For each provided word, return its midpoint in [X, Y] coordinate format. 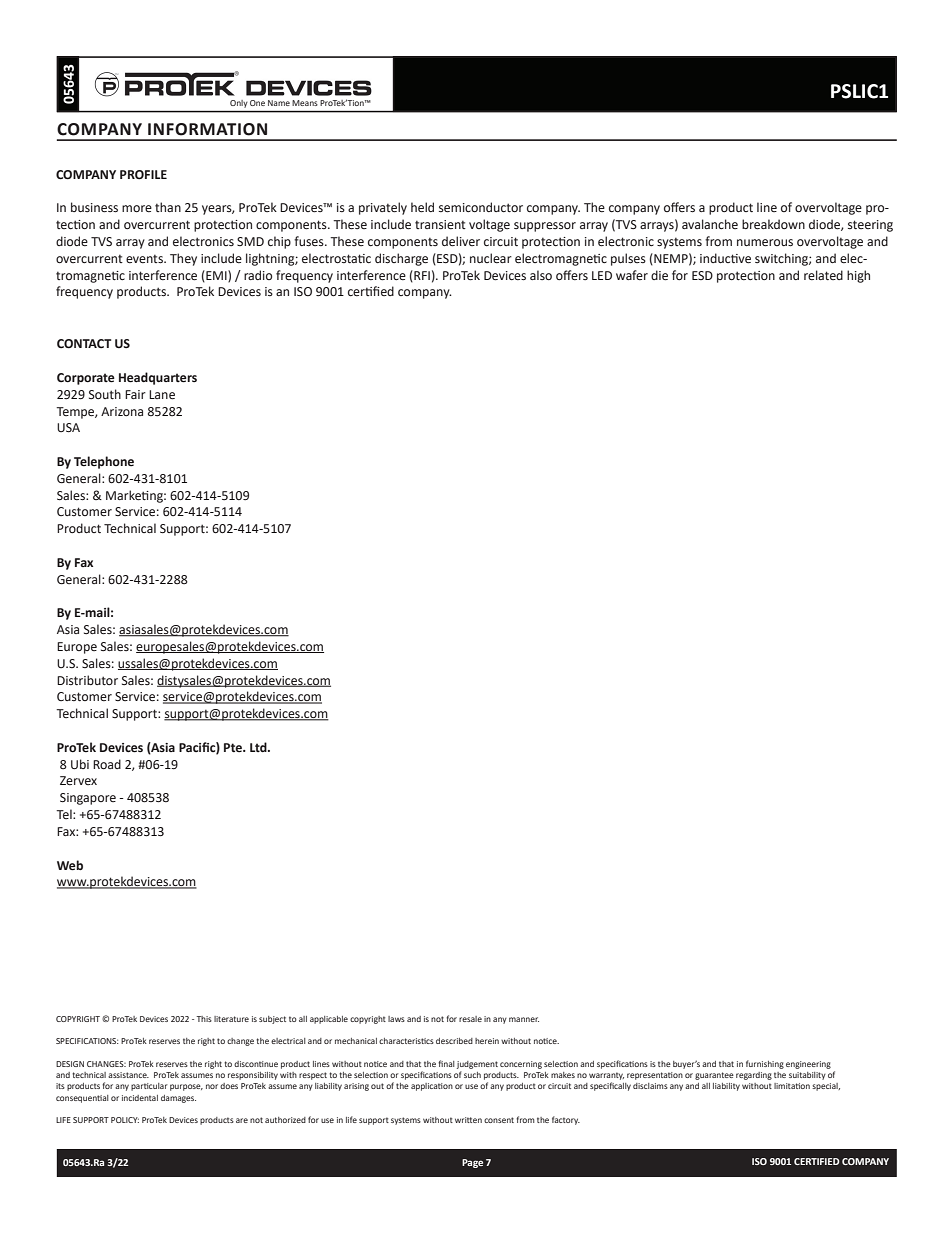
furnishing [765, 1064]
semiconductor [481, 207]
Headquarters [158, 378]
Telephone [104, 462]
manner [524, 1019]
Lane [162, 395]
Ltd [259, 747]
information [207, 129]
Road [107, 764]
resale [470, 1019]
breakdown [773, 224]
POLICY [125, 1120]
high [858, 276]
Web [70, 865]
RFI [421, 276]
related [823, 275]
